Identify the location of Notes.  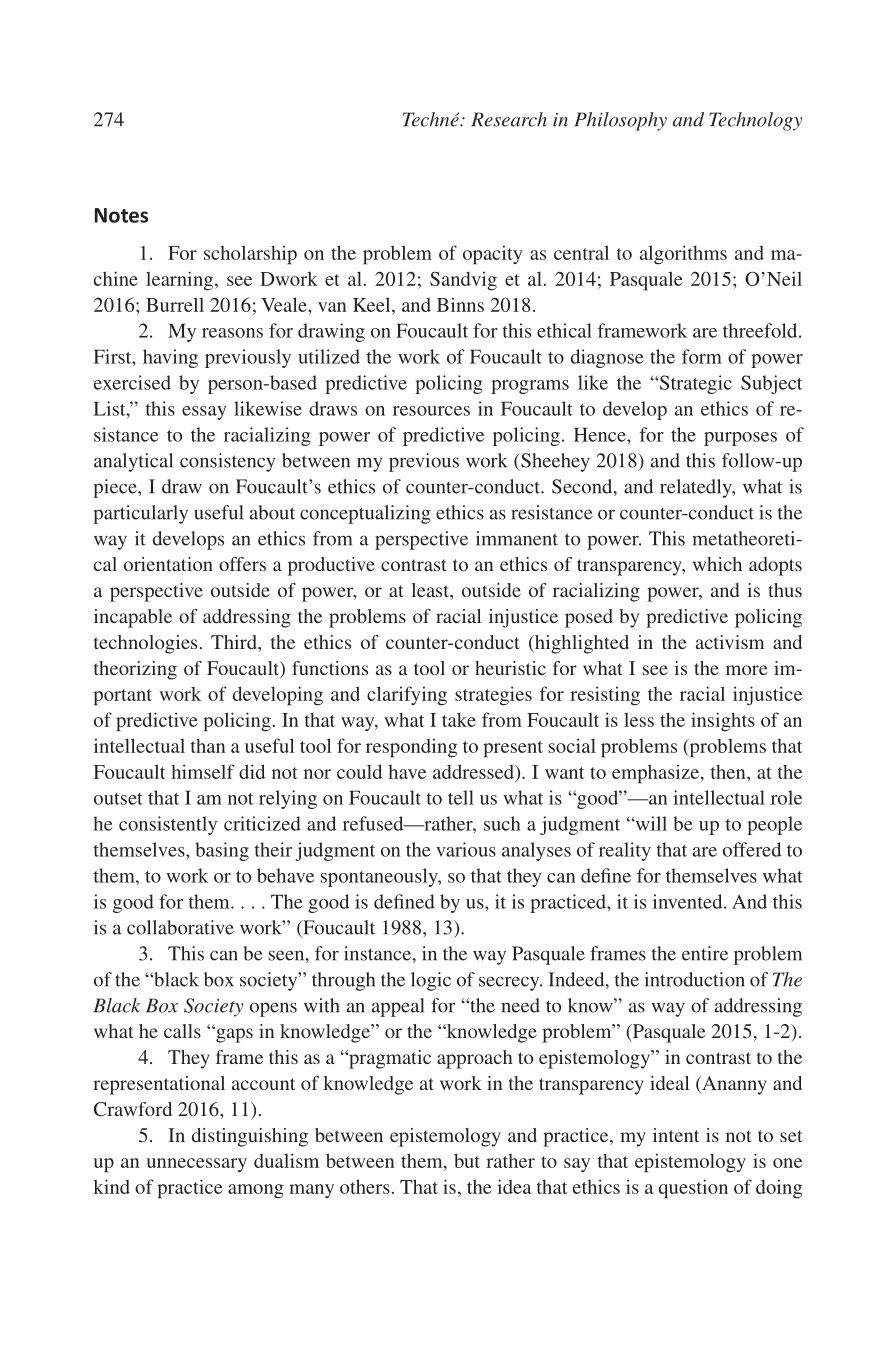
(121, 215).
